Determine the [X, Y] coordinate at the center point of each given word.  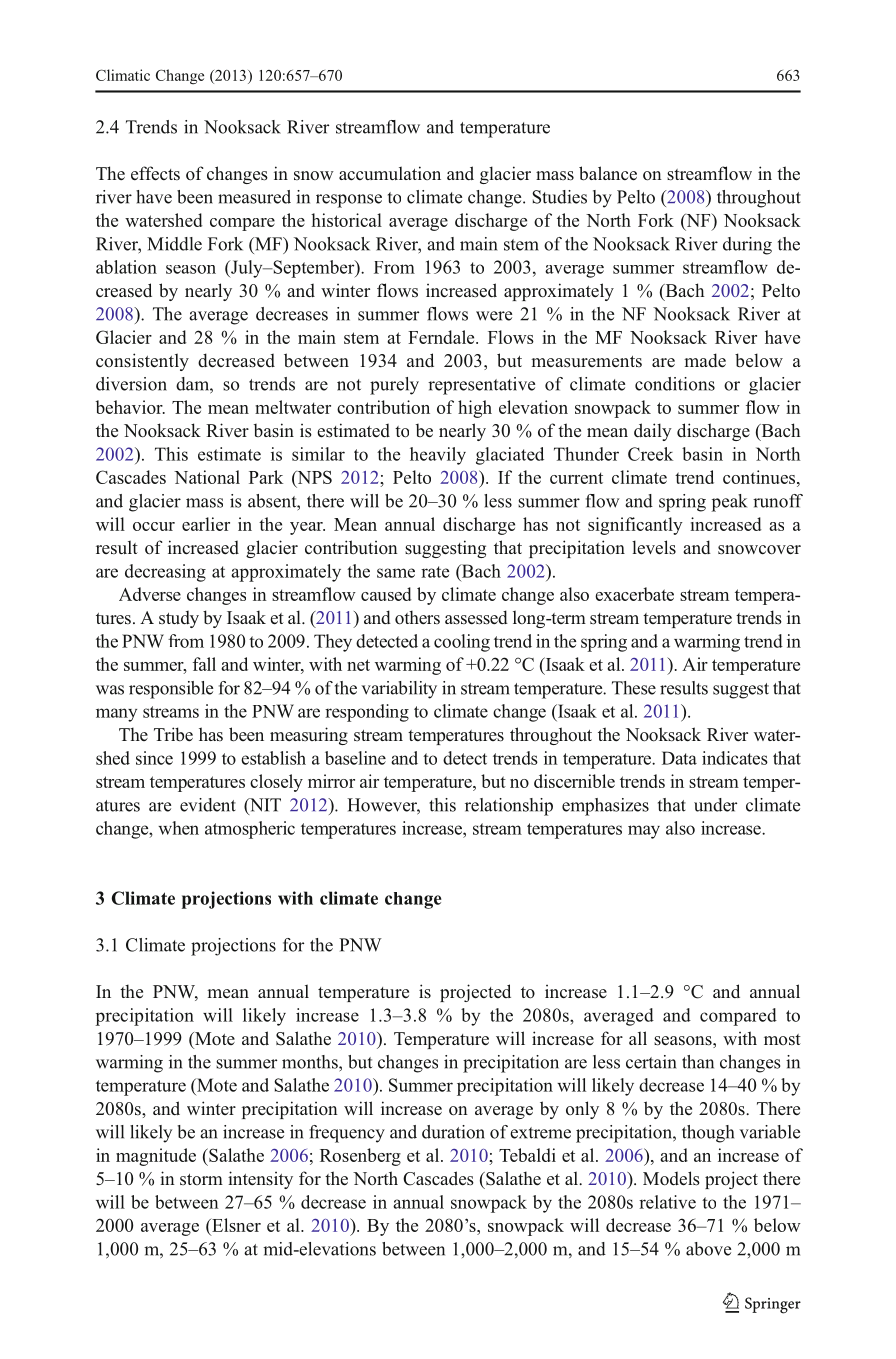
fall [204, 664]
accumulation [390, 173]
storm [201, 1180]
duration [453, 1132]
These [634, 688]
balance [608, 173]
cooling [462, 643]
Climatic [123, 75]
